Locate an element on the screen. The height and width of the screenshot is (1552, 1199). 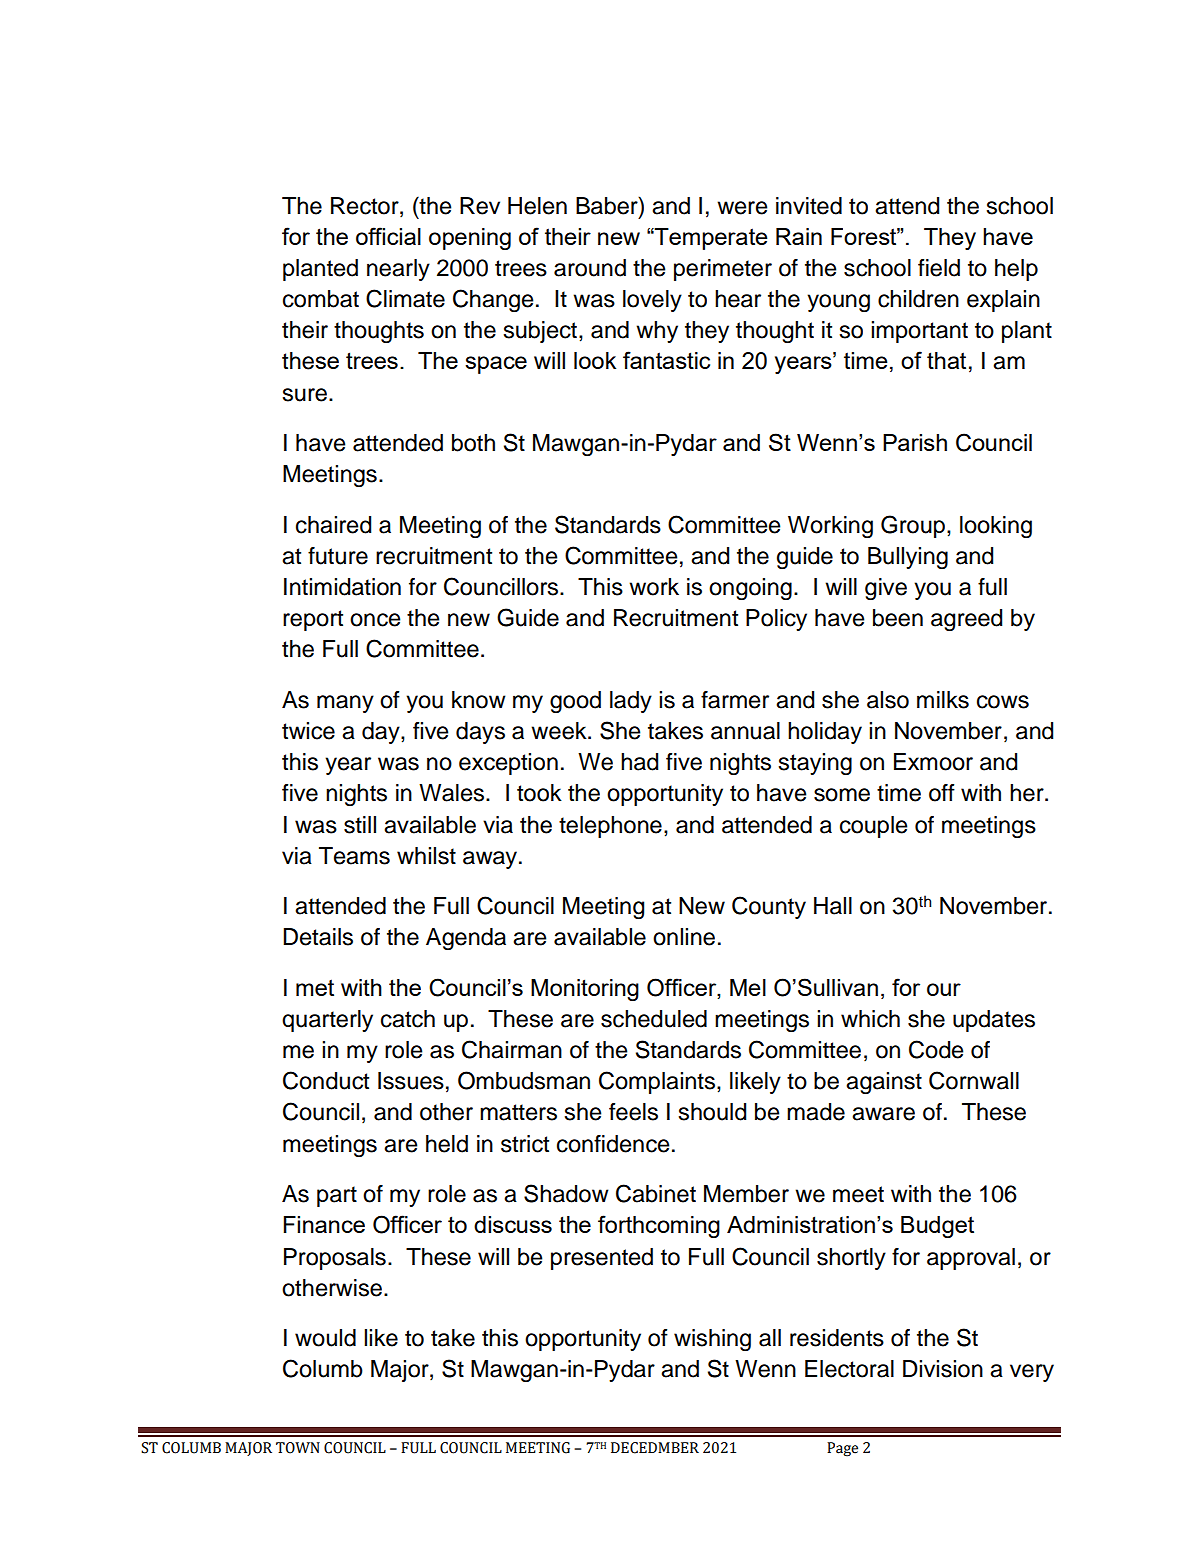
wishing is located at coordinates (712, 1340).
